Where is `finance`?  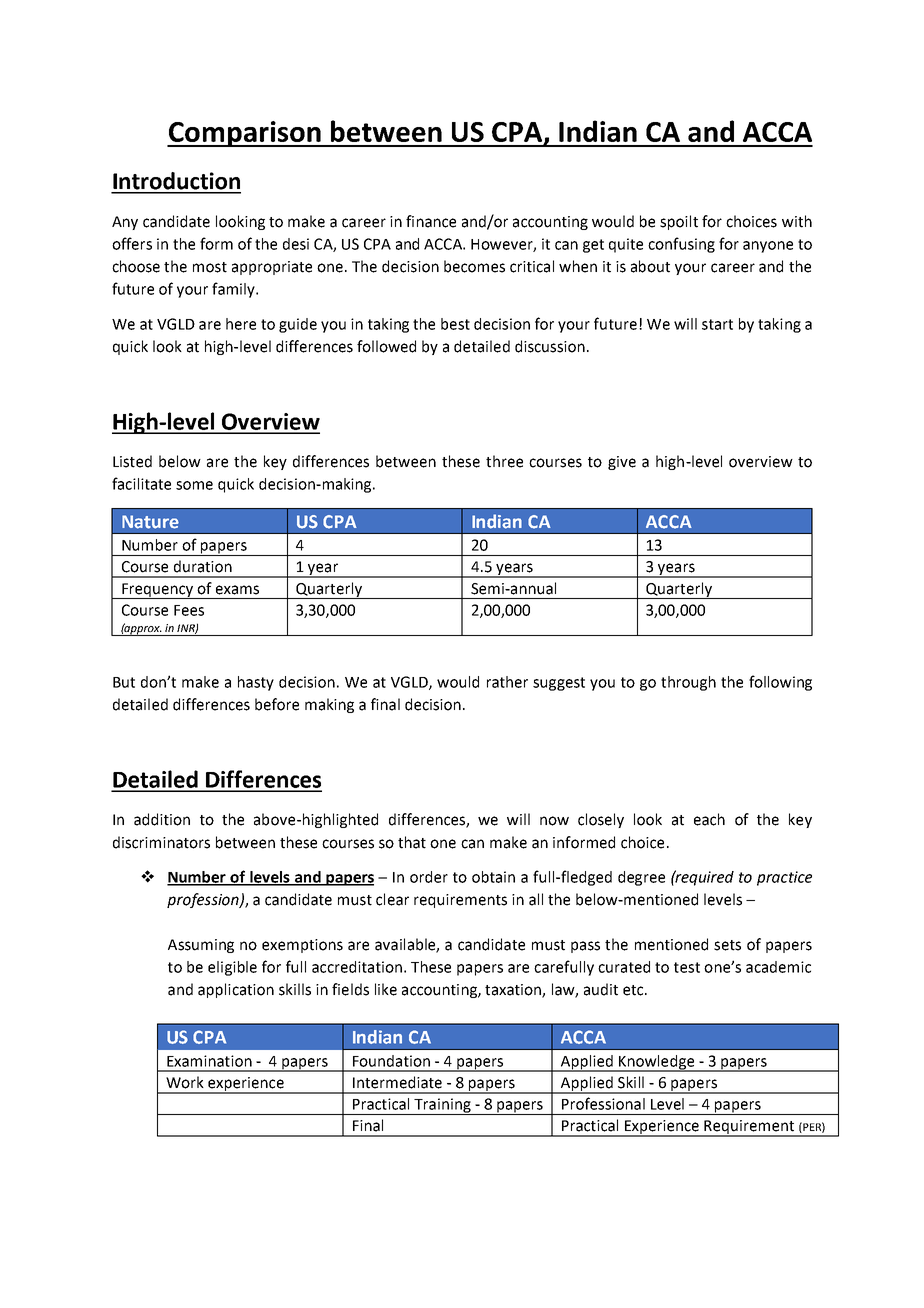 finance is located at coordinates (431, 221).
